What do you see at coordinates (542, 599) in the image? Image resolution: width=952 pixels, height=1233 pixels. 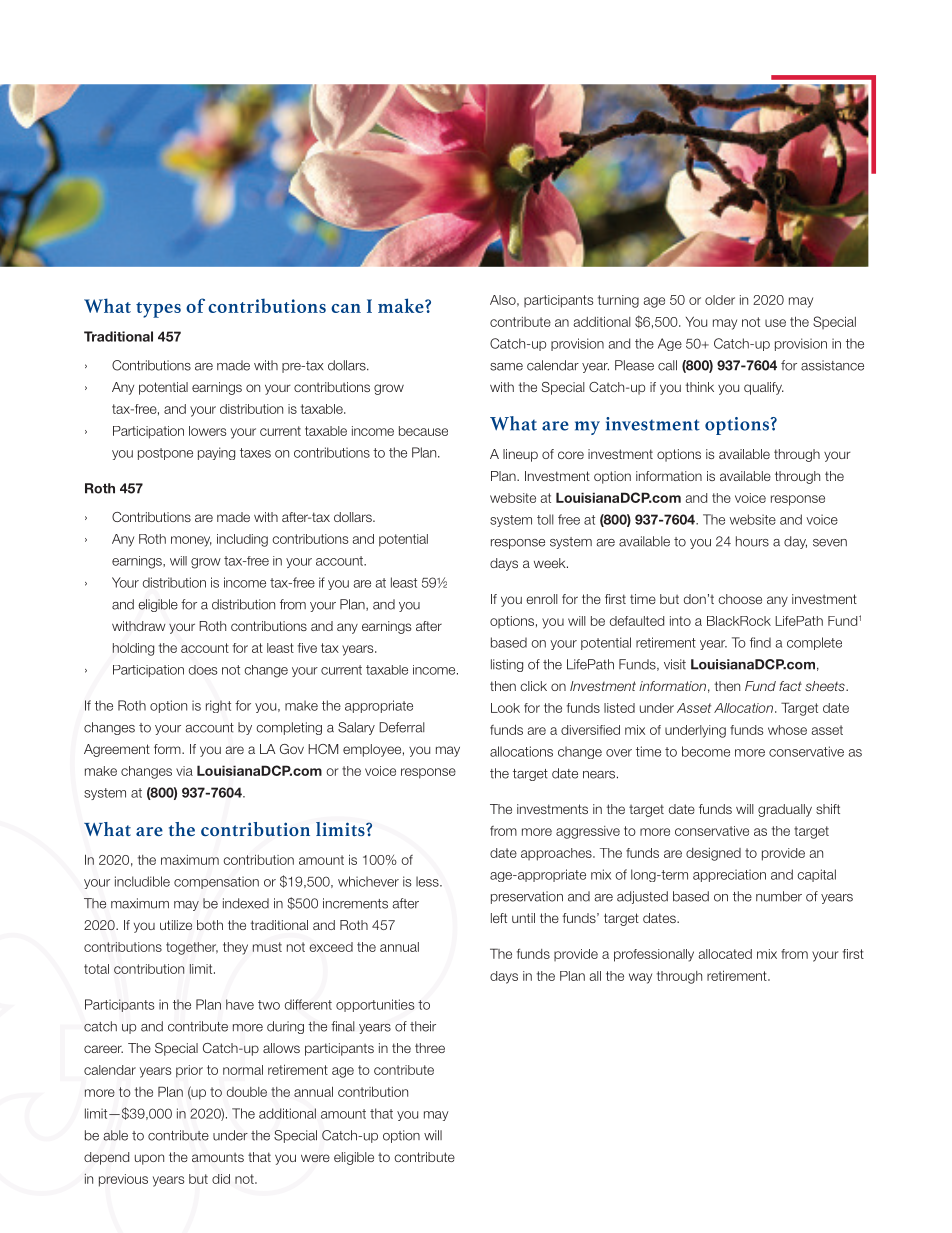 I see `enroll` at bounding box center [542, 599].
